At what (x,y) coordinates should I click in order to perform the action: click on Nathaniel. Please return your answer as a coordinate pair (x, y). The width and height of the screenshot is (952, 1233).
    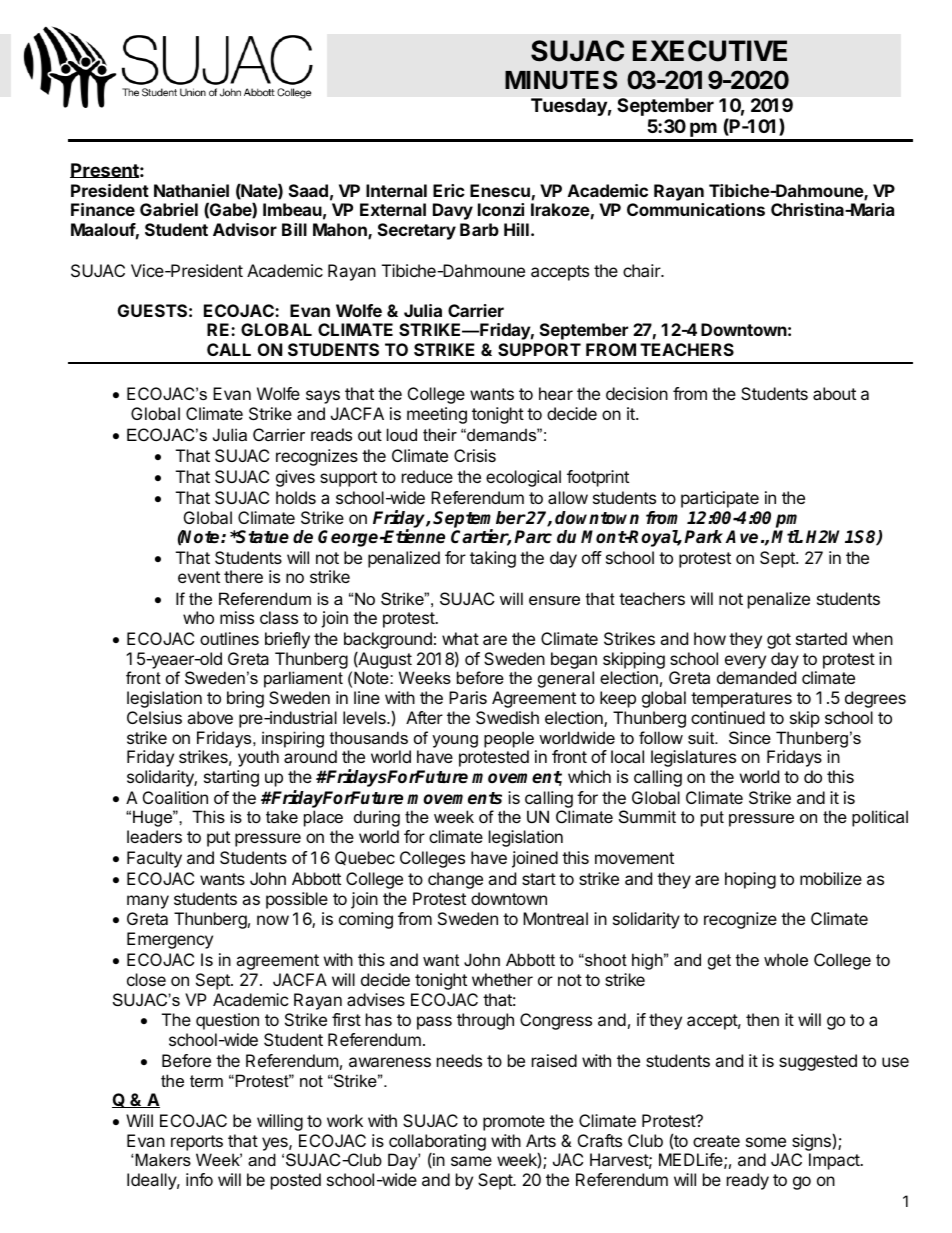
    Looking at the image, I should click on (191, 190).
